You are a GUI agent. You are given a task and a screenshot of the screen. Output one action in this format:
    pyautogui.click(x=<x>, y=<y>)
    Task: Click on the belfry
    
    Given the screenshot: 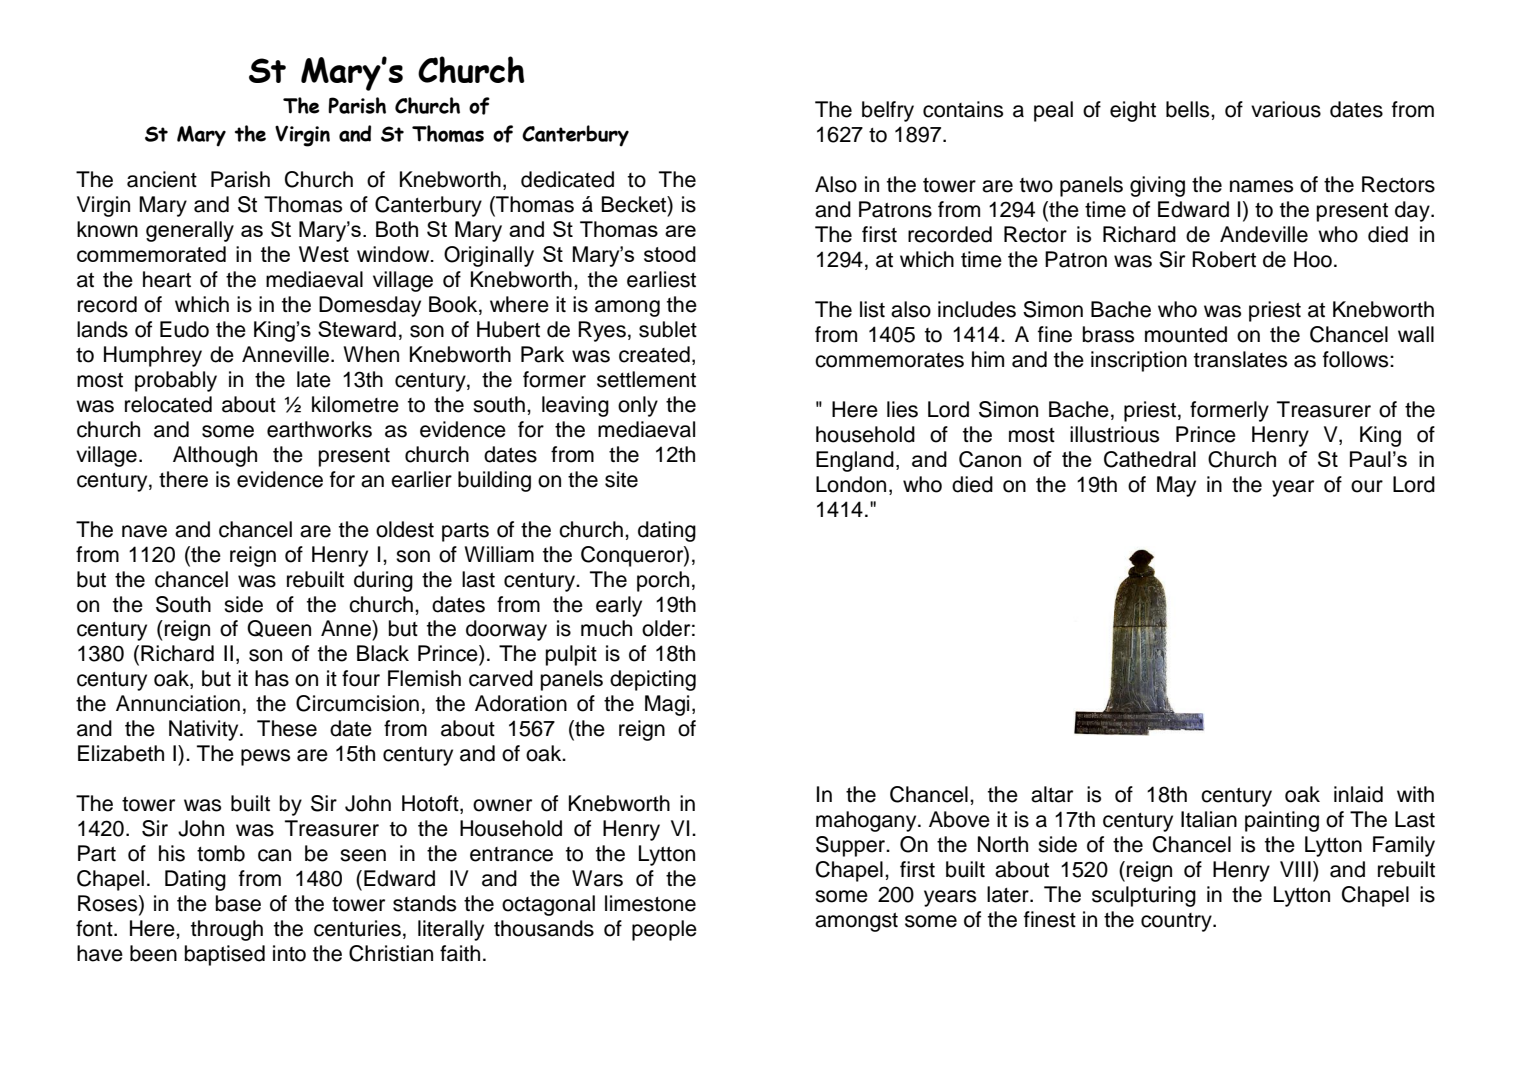 What is the action you would take?
    pyautogui.click(x=888, y=111)
